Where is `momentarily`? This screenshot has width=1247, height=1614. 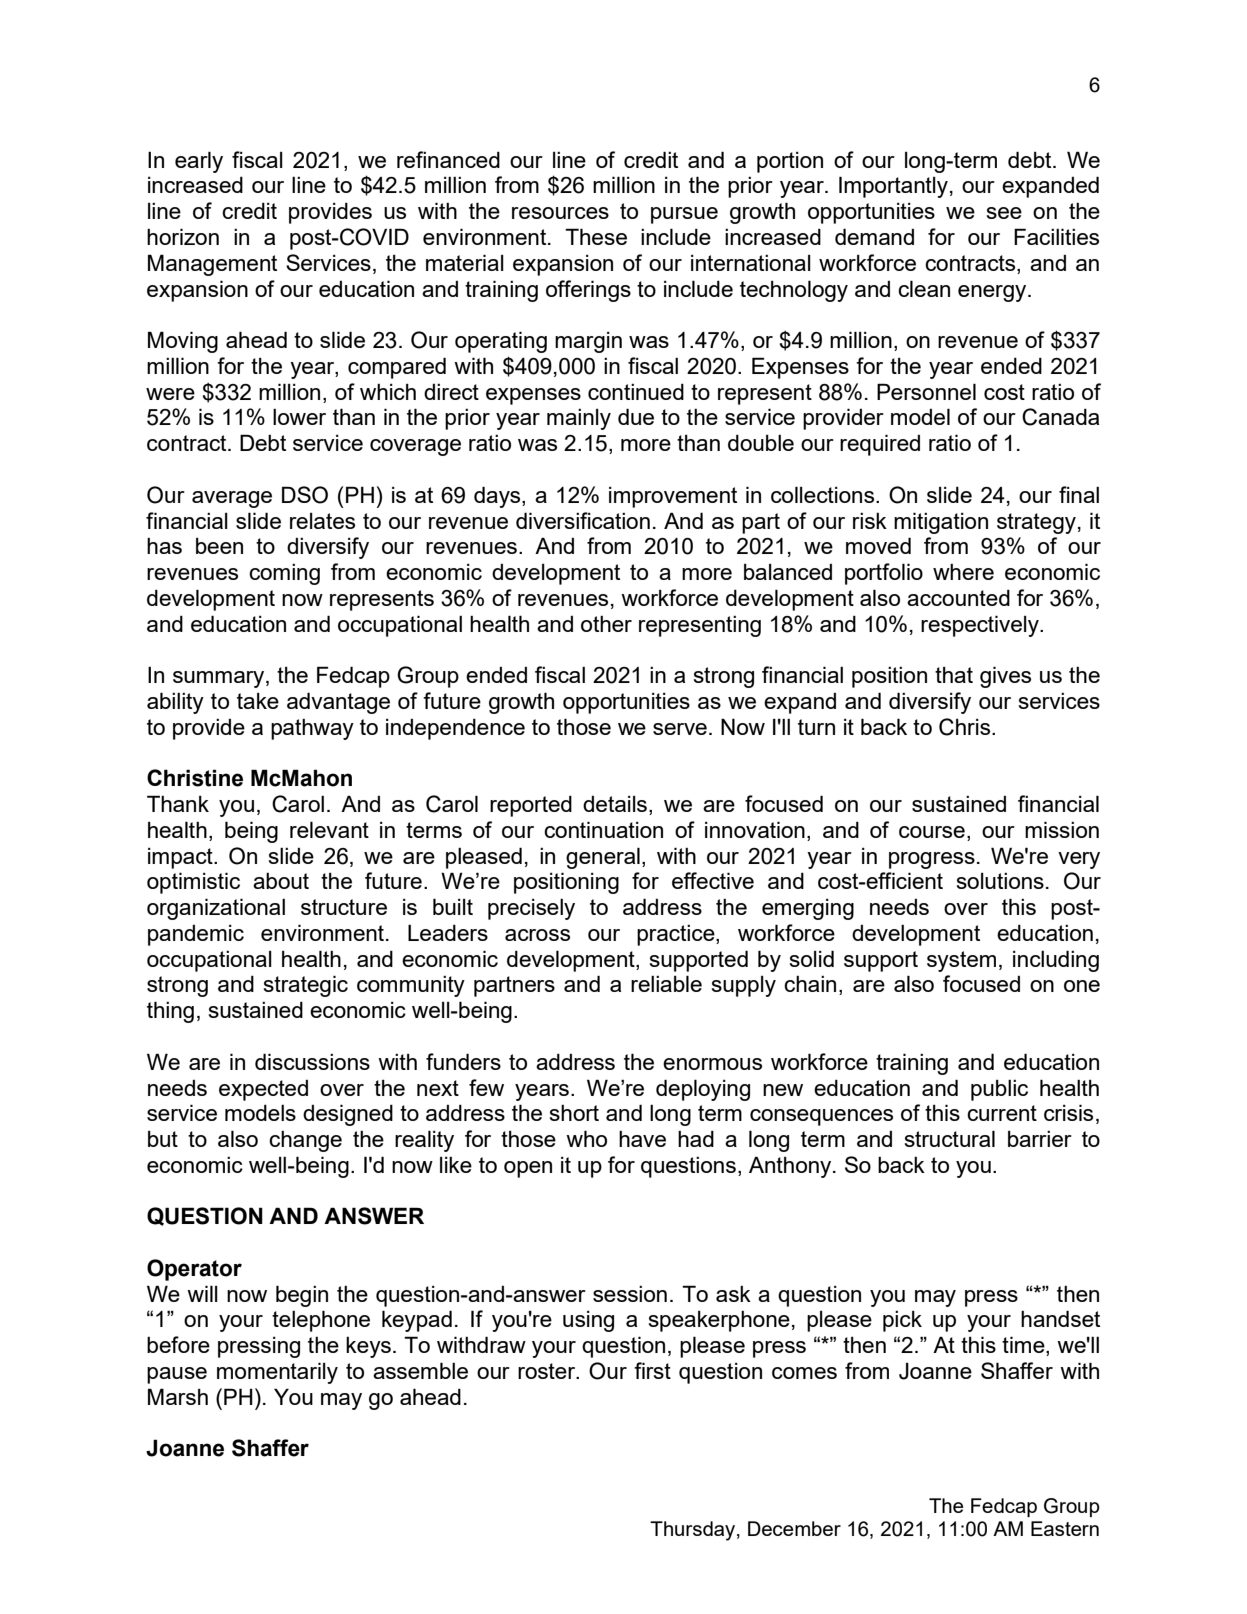 momentarily is located at coordinates (277, 1373).
